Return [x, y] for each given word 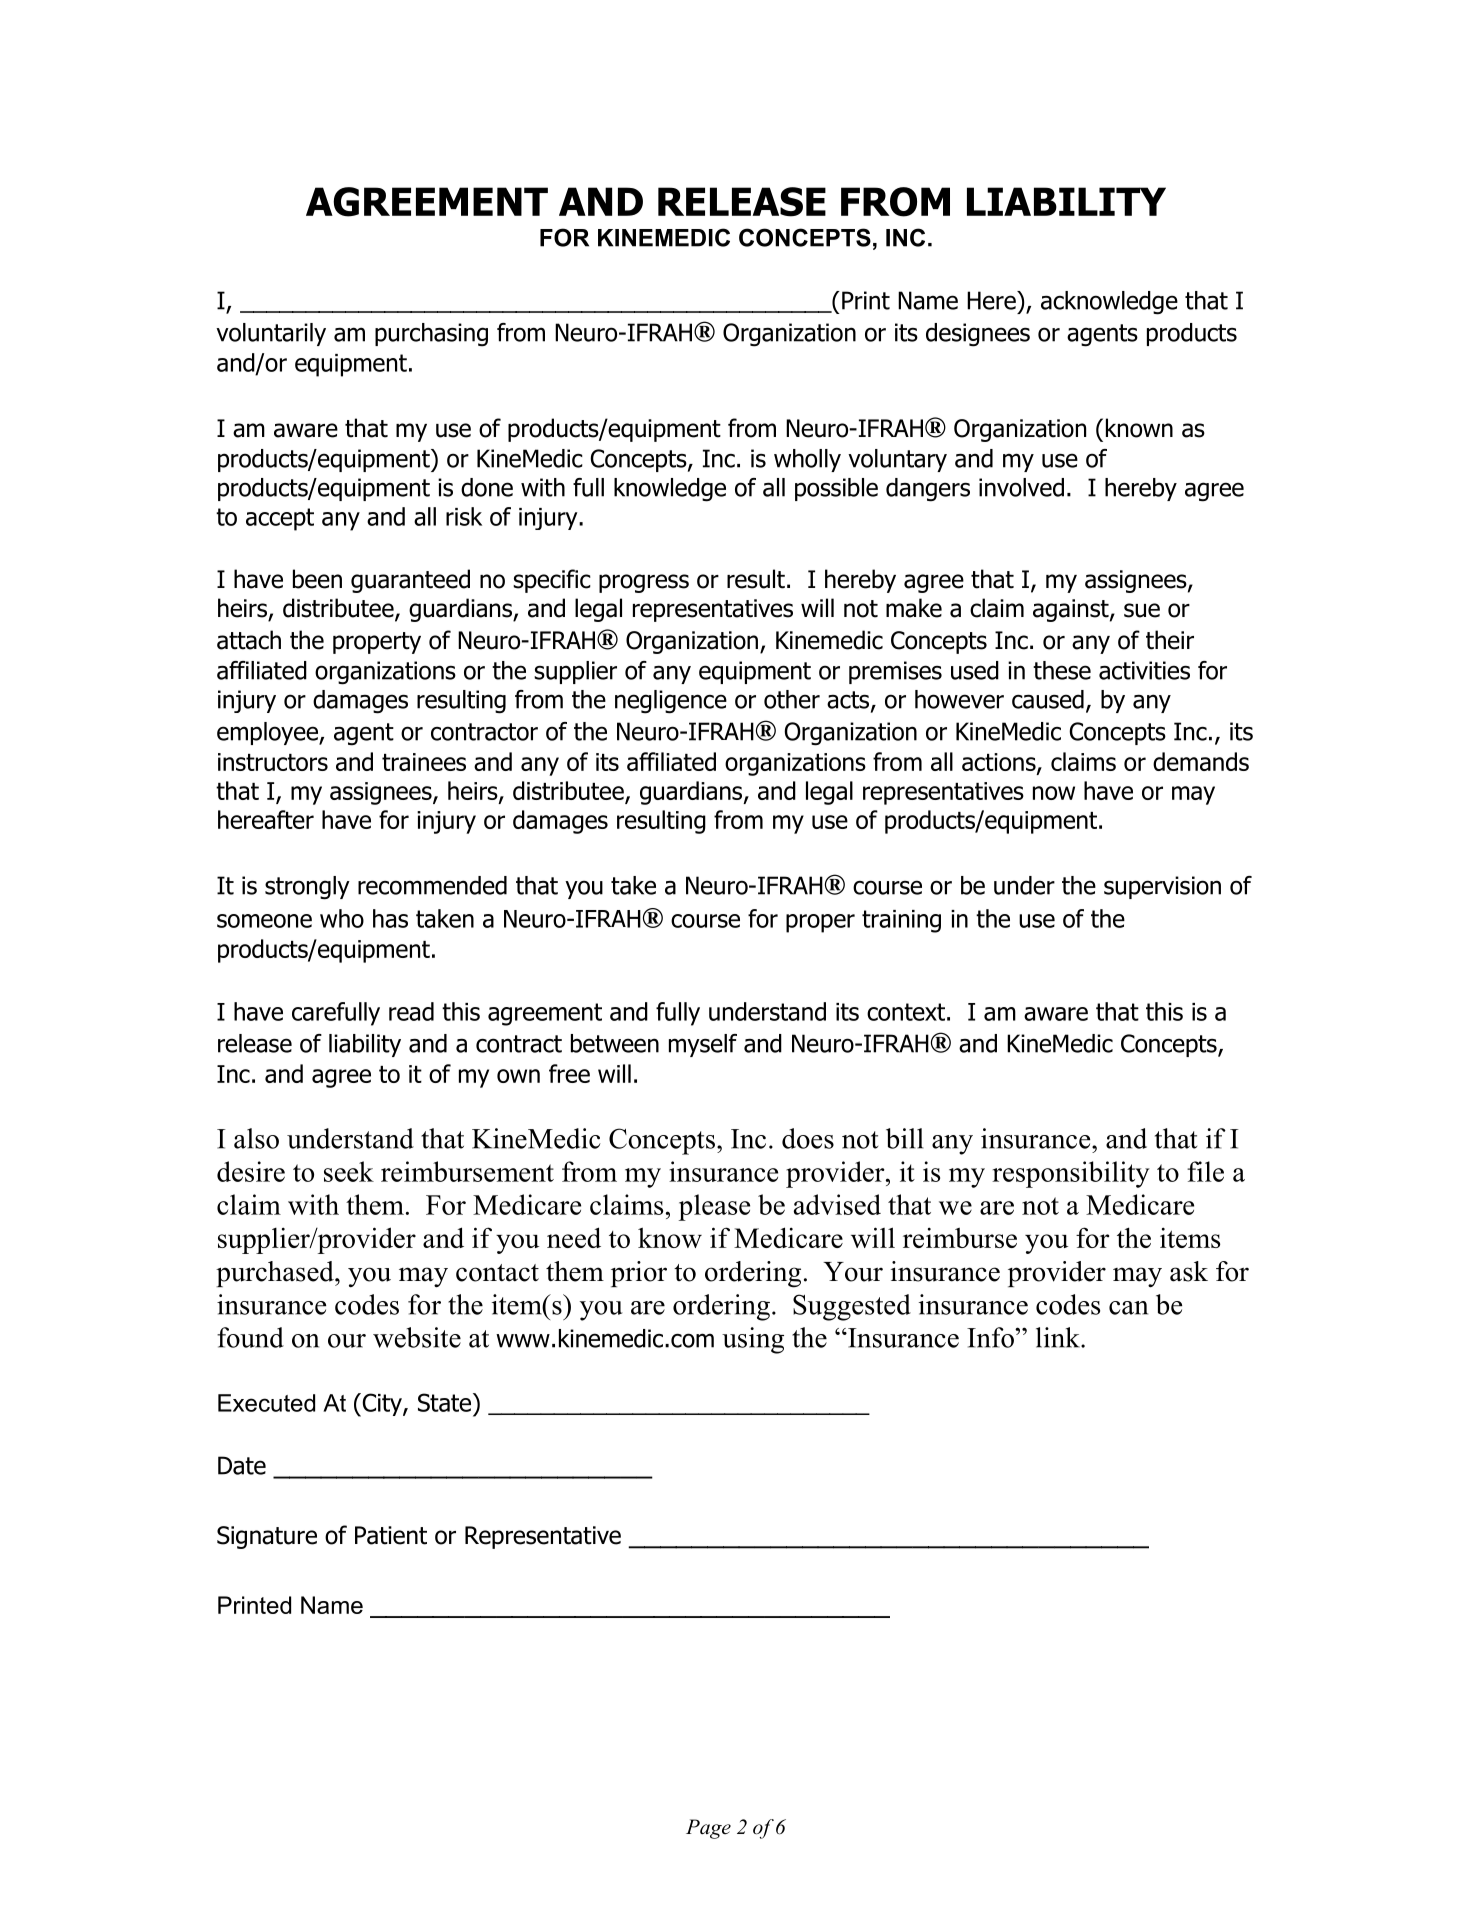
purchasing [431, 334]
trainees [424, 762]
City [382, 1405]
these [1062, 670]
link [1059, 1337]
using [753, 1340]
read [411, 1011]
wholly [807, 460]
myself [703, 1045]
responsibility [1071, 1174]
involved [1021, 487]
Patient [391, 1535]
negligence [671, 702]
